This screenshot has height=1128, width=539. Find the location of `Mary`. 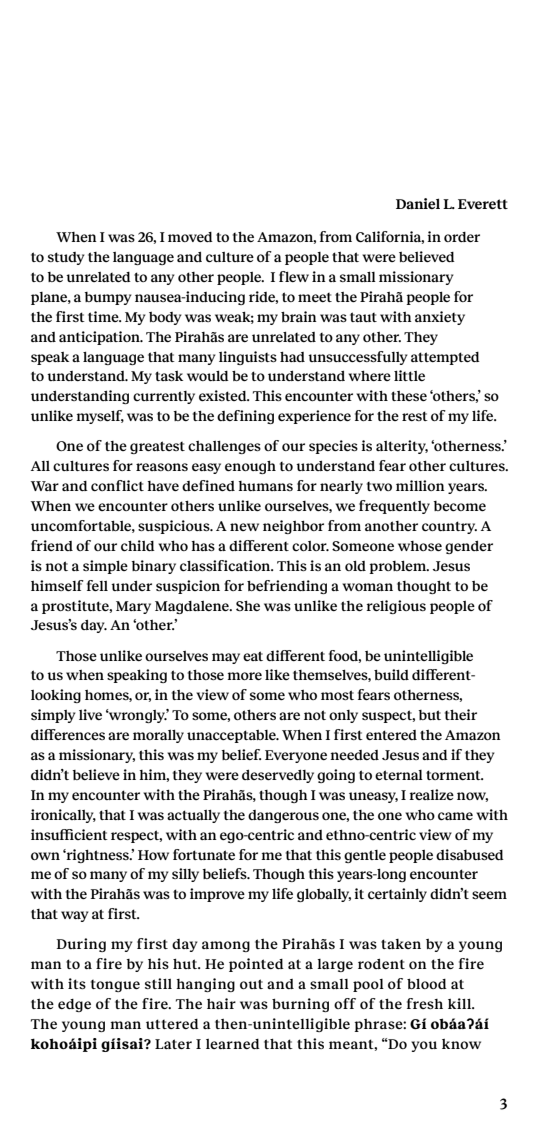

Mary is located at coordinates (133, 607).
